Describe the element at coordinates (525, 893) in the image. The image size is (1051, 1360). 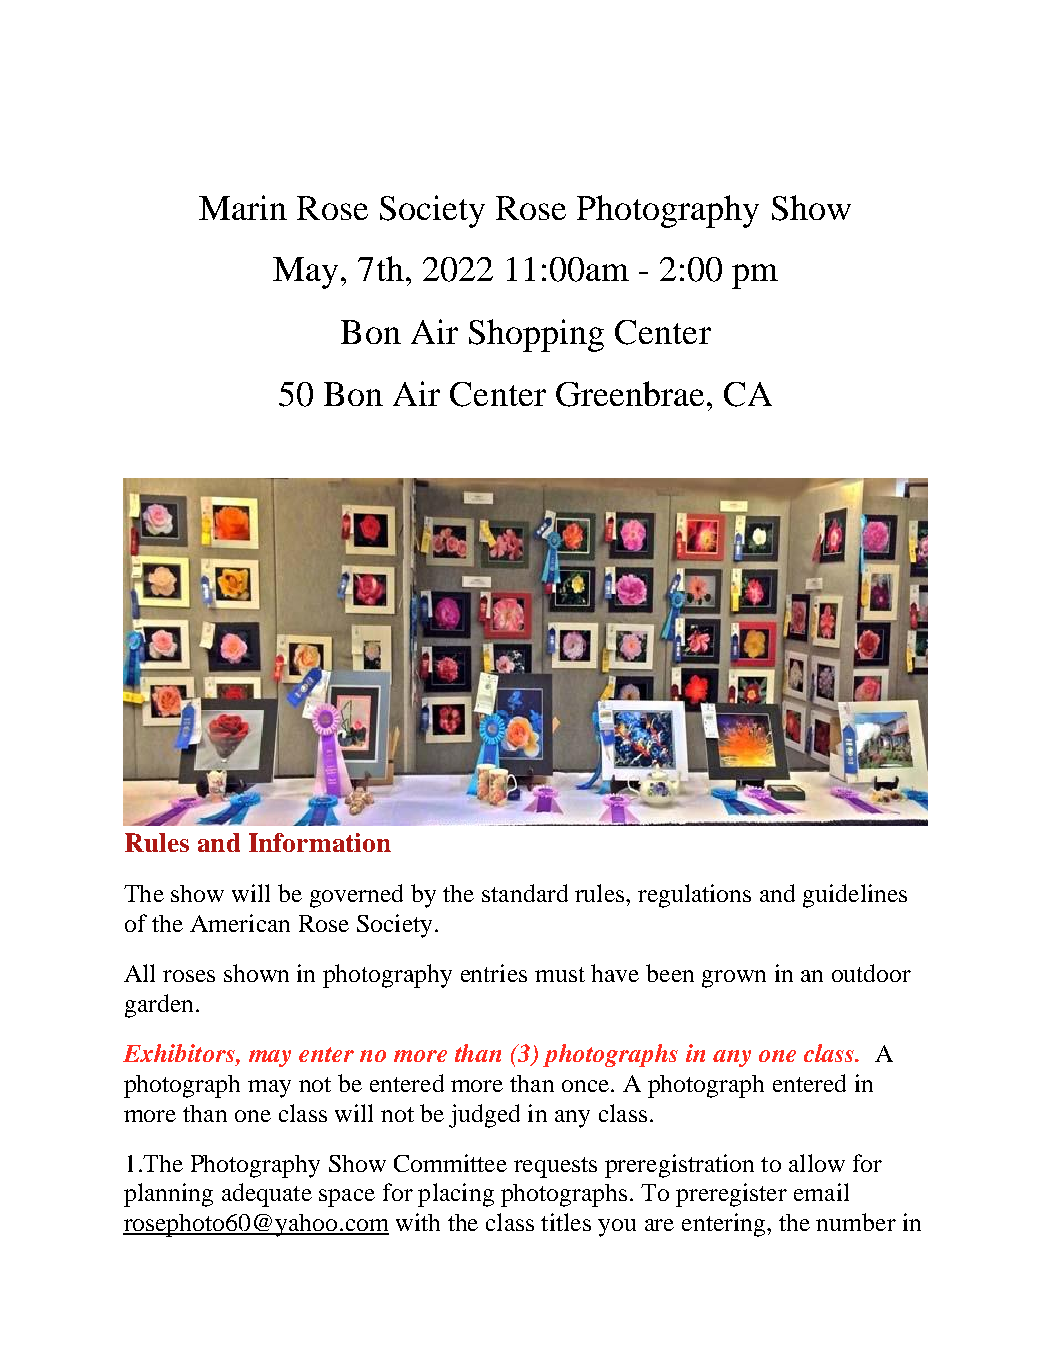
I see `standard` at that location.
